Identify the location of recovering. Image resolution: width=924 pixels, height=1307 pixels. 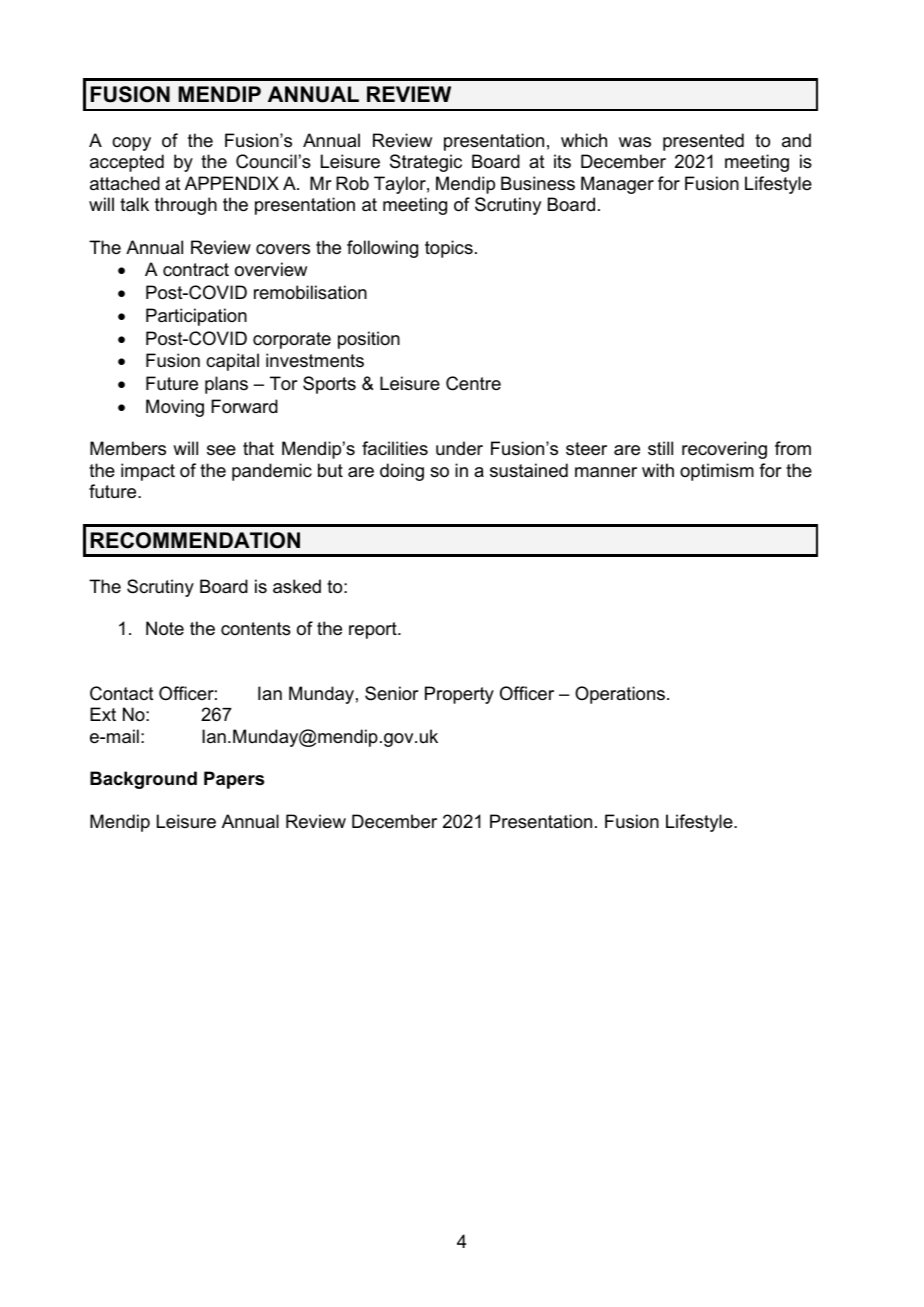
(724, 450).
